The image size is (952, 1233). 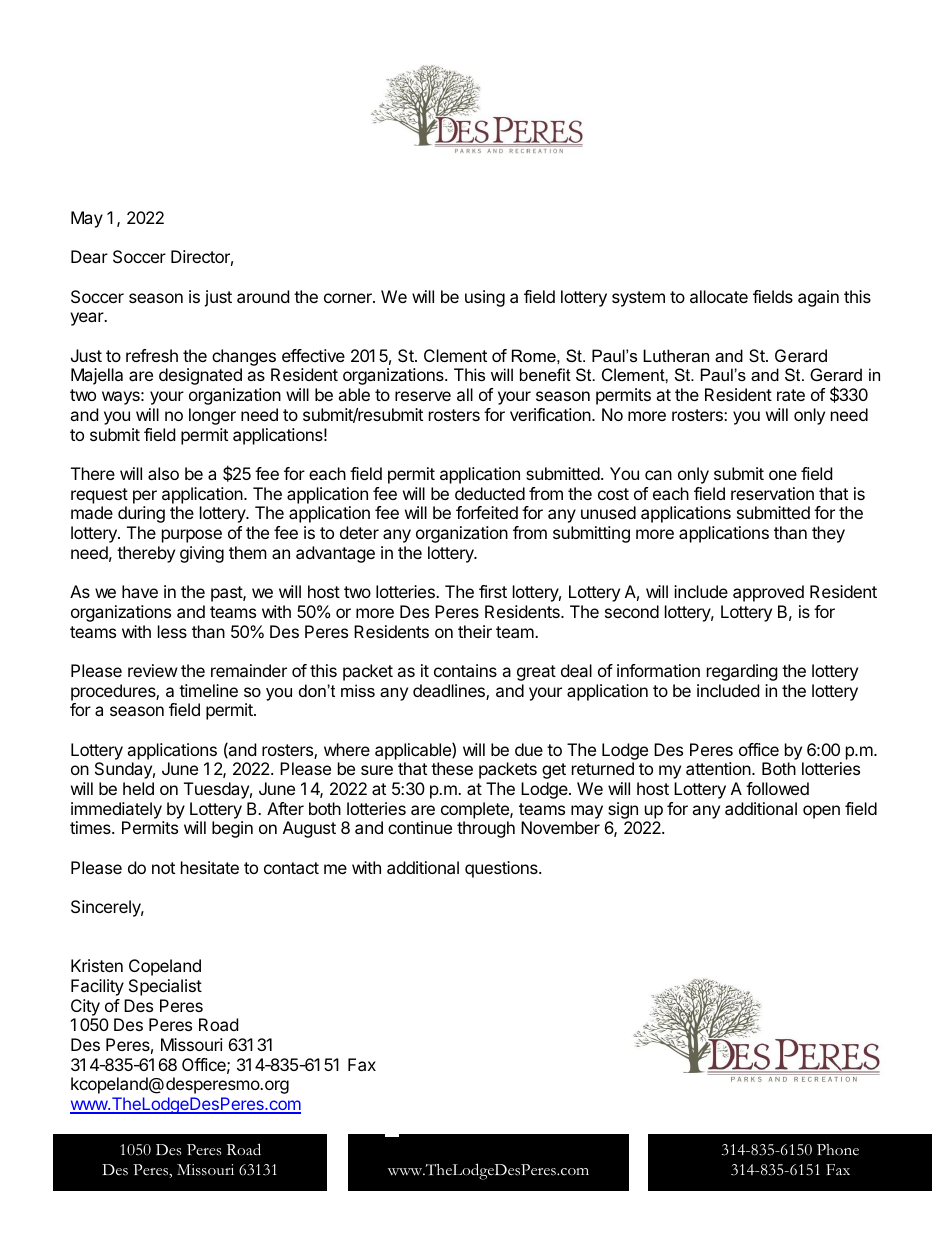 I want to click on using, so click(x=485, y=298).
